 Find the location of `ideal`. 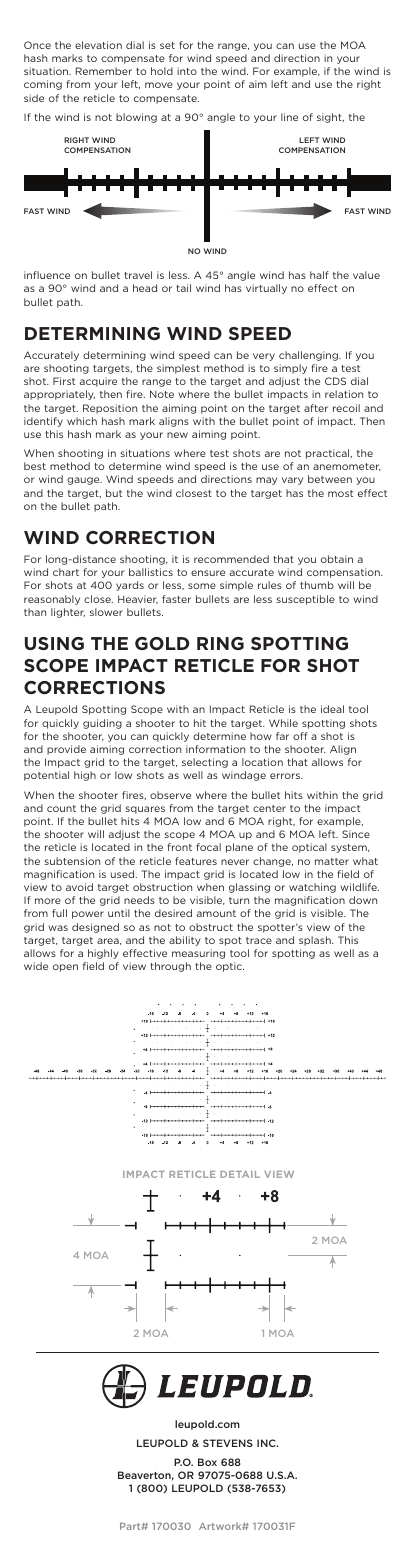

ideal is located at coordinates (332, 709).
